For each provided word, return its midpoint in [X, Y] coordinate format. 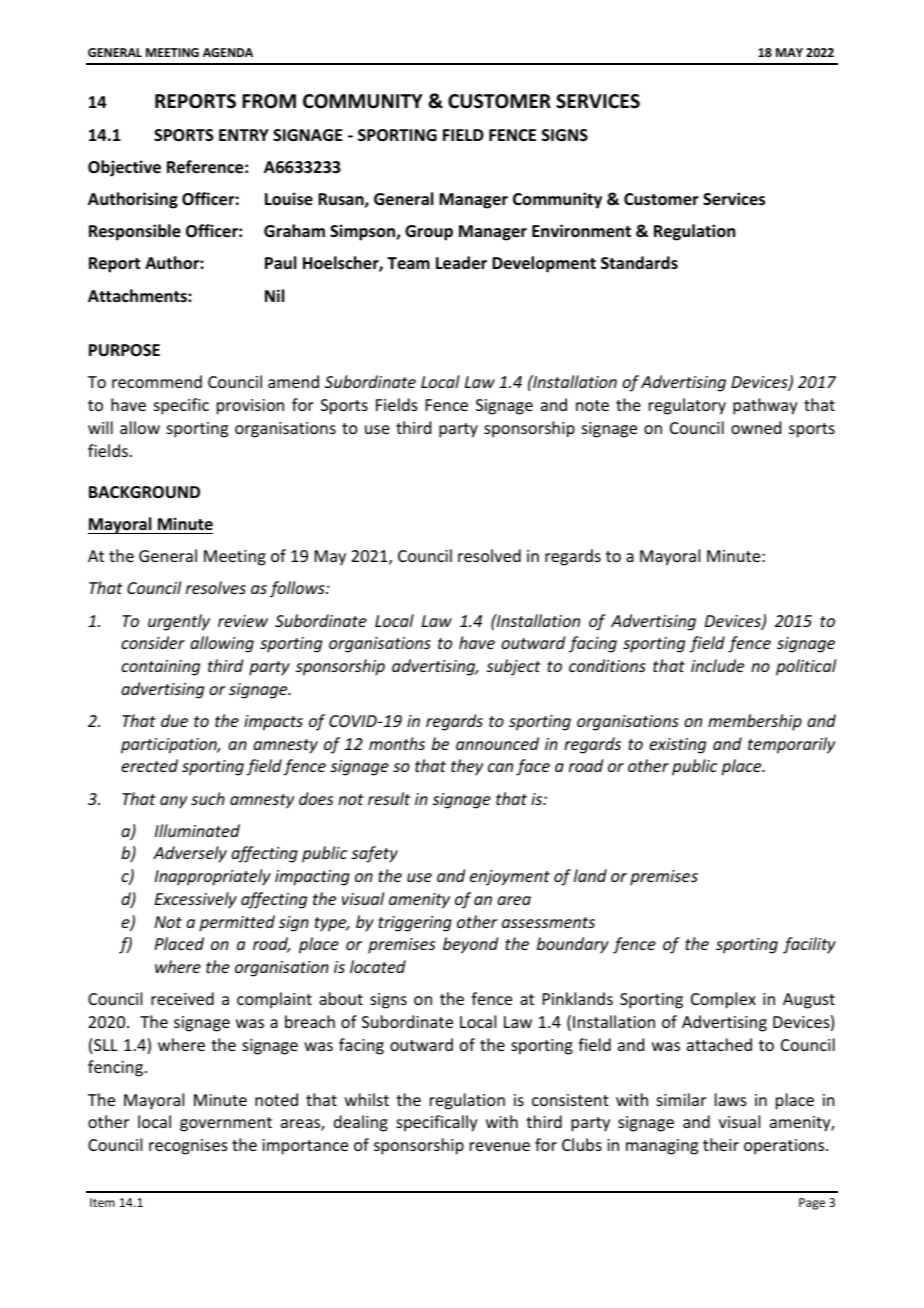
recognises [188, 1147]
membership [755, 722]
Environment [581, 231]
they [467, 767]
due [174, 720]
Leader [461, 263]
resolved [489, 555]
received [182, 998]
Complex [723, 1000]
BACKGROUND [144, 492]
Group [429, 233]
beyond [470, 945]
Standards [639, 262]
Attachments [138, 296]
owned [756, 427]
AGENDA [228, 52]
